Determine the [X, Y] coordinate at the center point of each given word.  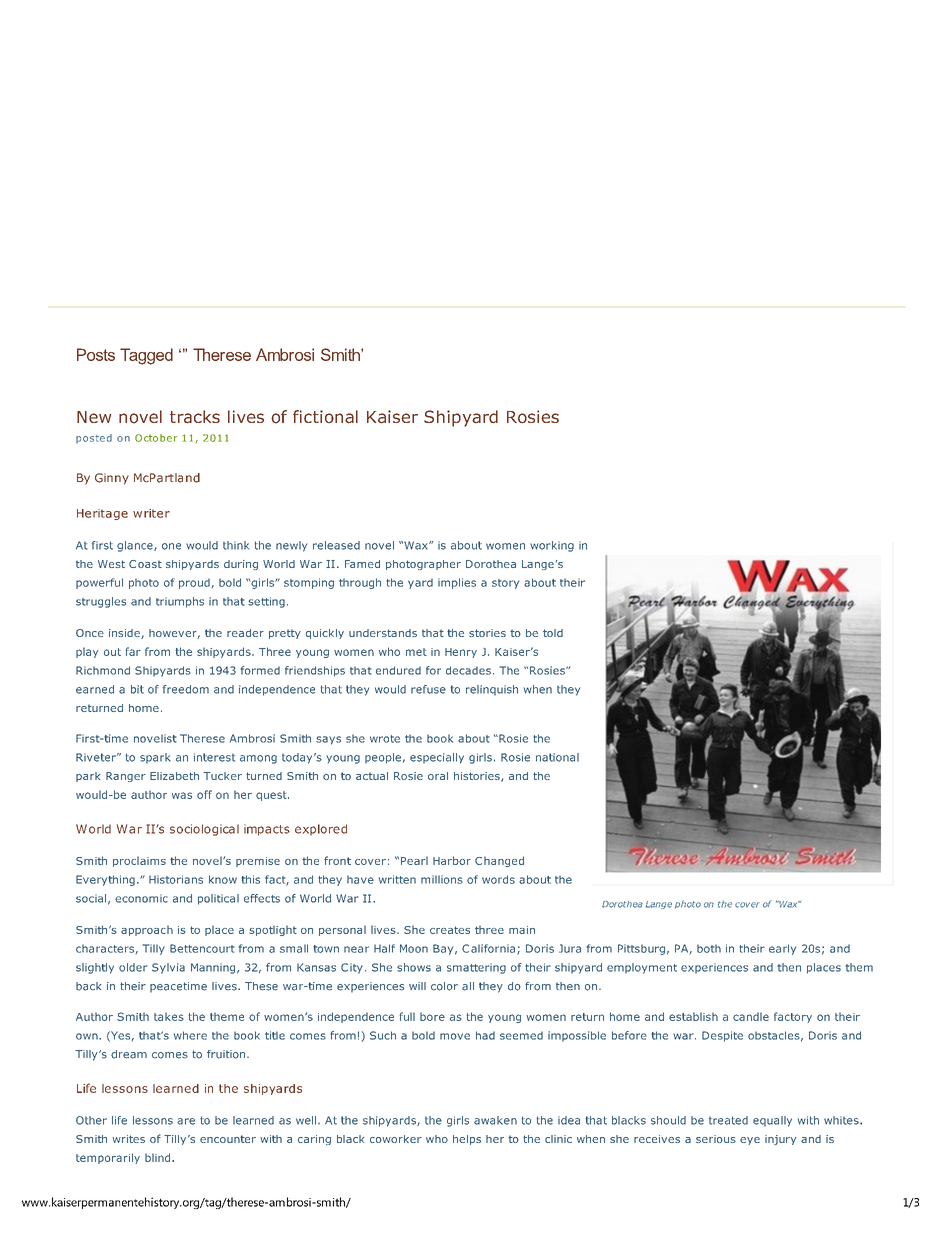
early [782, 949]
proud [194, 583]
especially [437, 758]
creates [450, 930]
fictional [325, 417]
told [553, 633]
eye [750, 1141]
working [552, 546]
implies [457, 583]
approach [147, 930]
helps [467, 1140]
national [557, 757]
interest [214, 757]
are [186, 1121]
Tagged [146, 356]
